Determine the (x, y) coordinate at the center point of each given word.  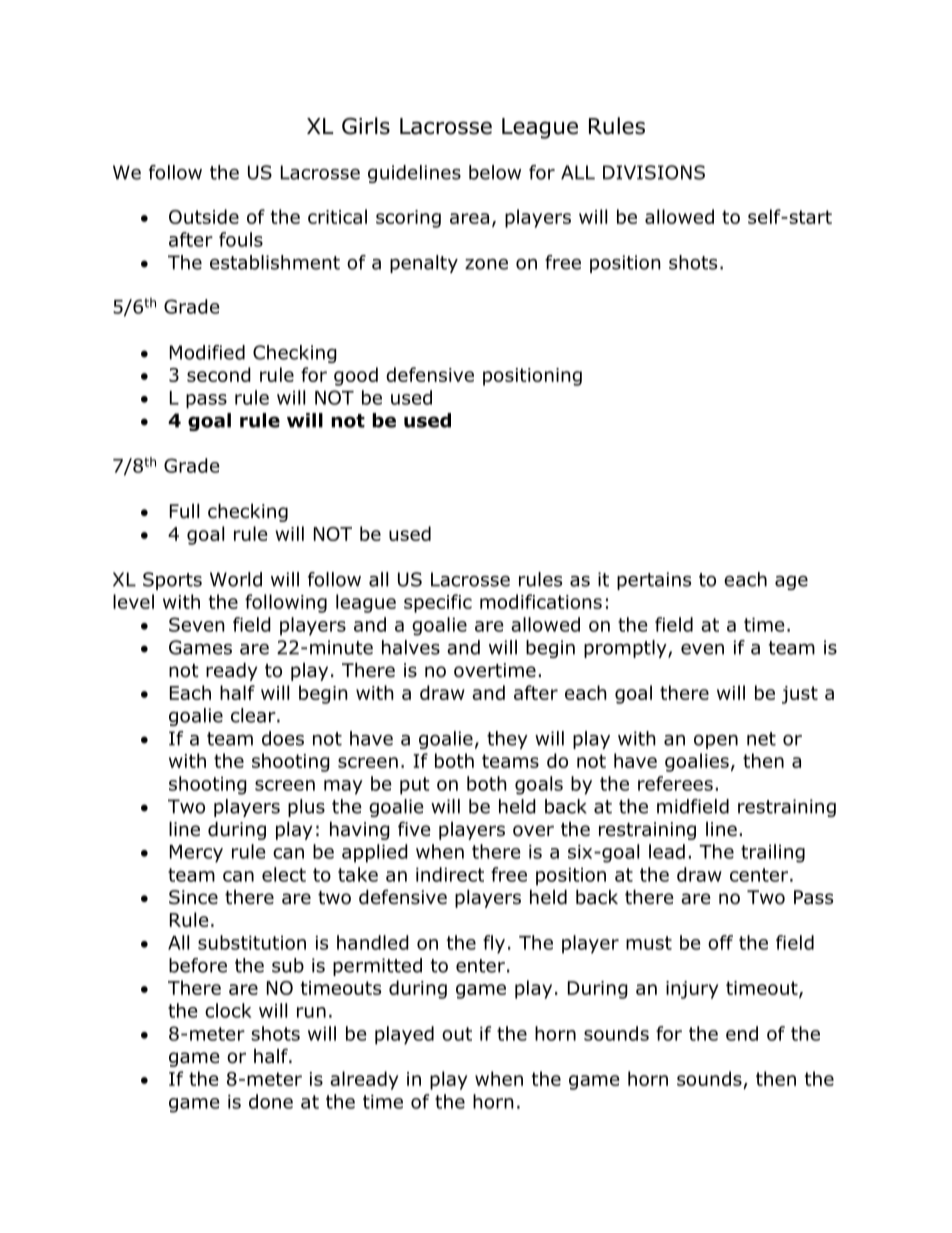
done (271, 1101)
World (236, 579)
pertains (654, 581)
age (791, 582)
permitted (377, 967)
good (356, 376)
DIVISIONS (654, 172)
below (495, 172)
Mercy (196, 854)
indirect (450, 874)
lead (667, 851)
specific (438, 603)
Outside (204, 216)
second (219, 374)
